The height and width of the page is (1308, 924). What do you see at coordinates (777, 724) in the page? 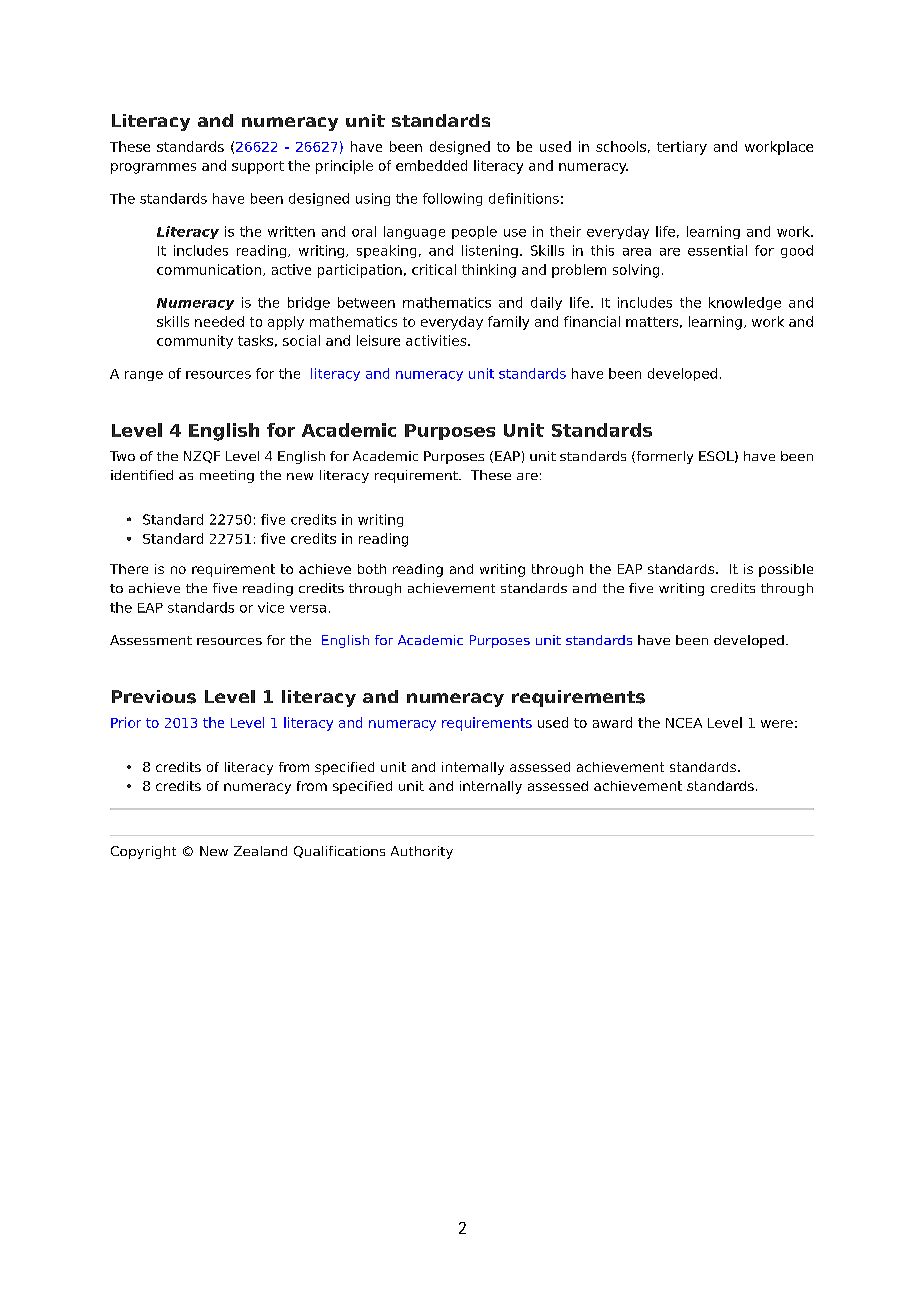
I see `were` at bounding box center [777, 724].
